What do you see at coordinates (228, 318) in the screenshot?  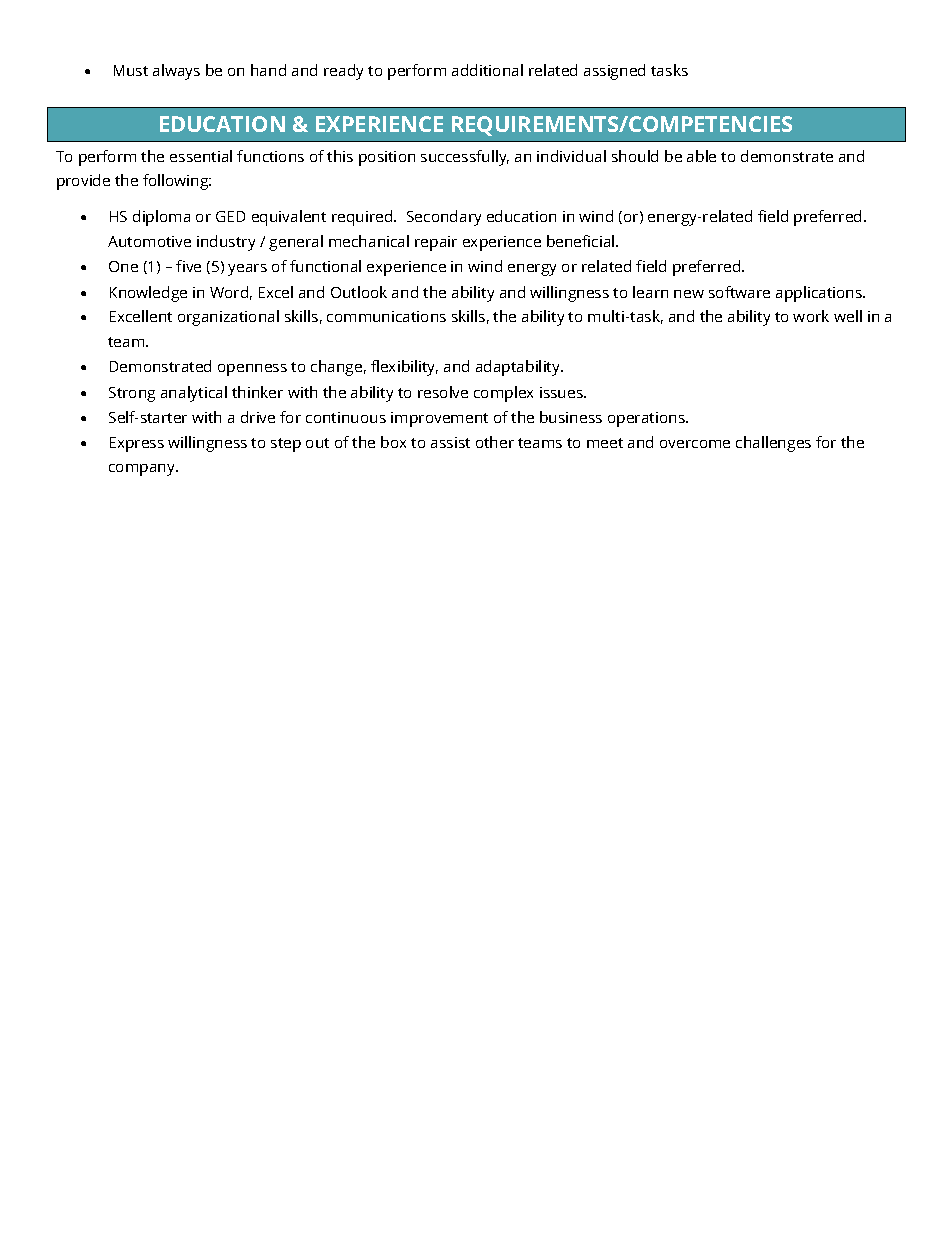 I see `organizational` at bounding box center [228, 318].
